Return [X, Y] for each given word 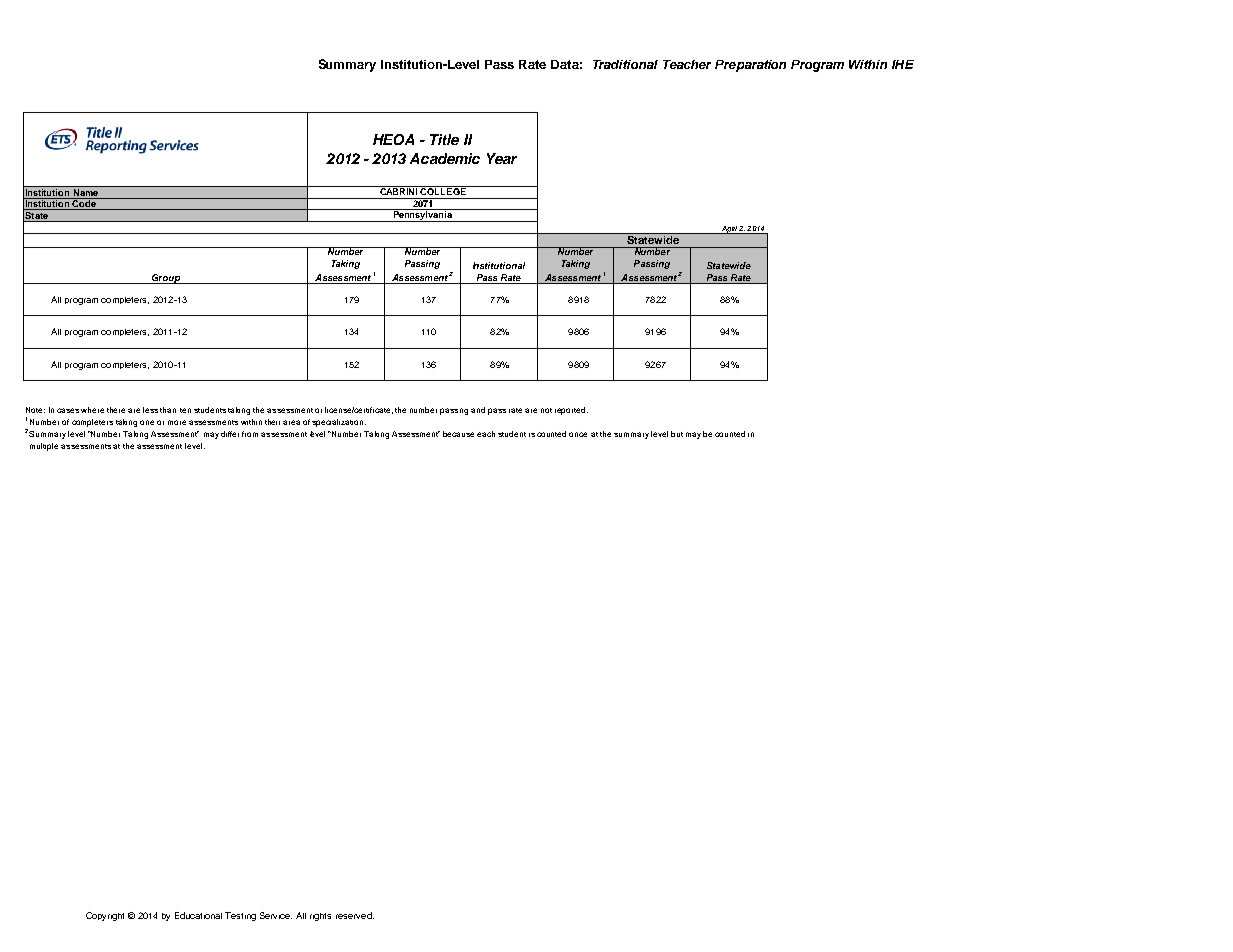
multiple [44, 447]
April [729, 230]
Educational [198, 915]
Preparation [750, 66]
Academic [445, 158]
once [578, 434]
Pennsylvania [423, 215]
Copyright [105, 916]
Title [444, 139]
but [677, 434]
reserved [355, 915]
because [458, 434]
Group [166, 279]
